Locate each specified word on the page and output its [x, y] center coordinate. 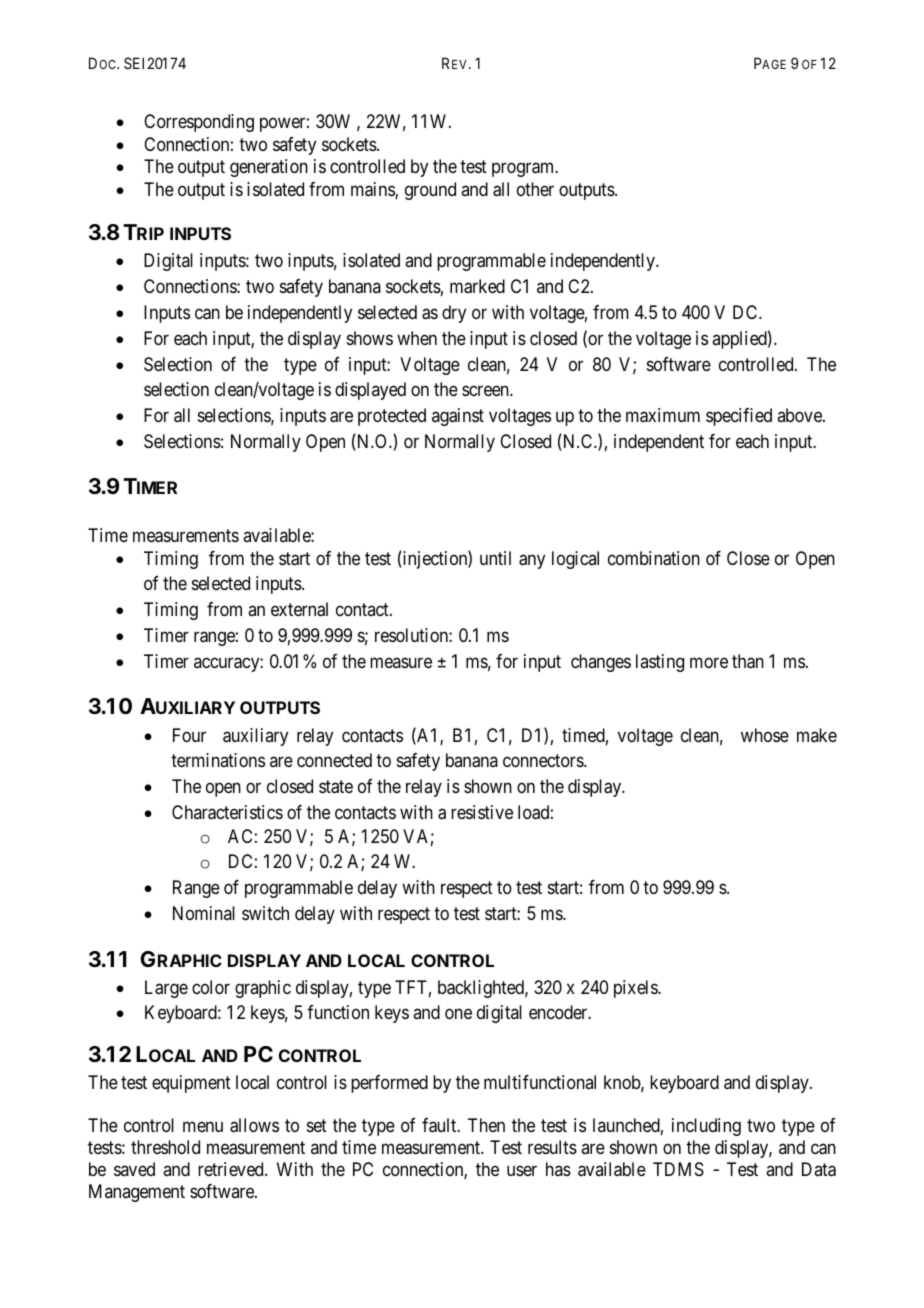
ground [430, 191]
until [495, 558]
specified [739, 417]
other [535, 189]
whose [765, 735]
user [522, 1170]
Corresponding [199, 123]
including [706, 1127]
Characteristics [227, 812]
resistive [482, 812]
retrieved [232, 1169]
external [299, 609]
